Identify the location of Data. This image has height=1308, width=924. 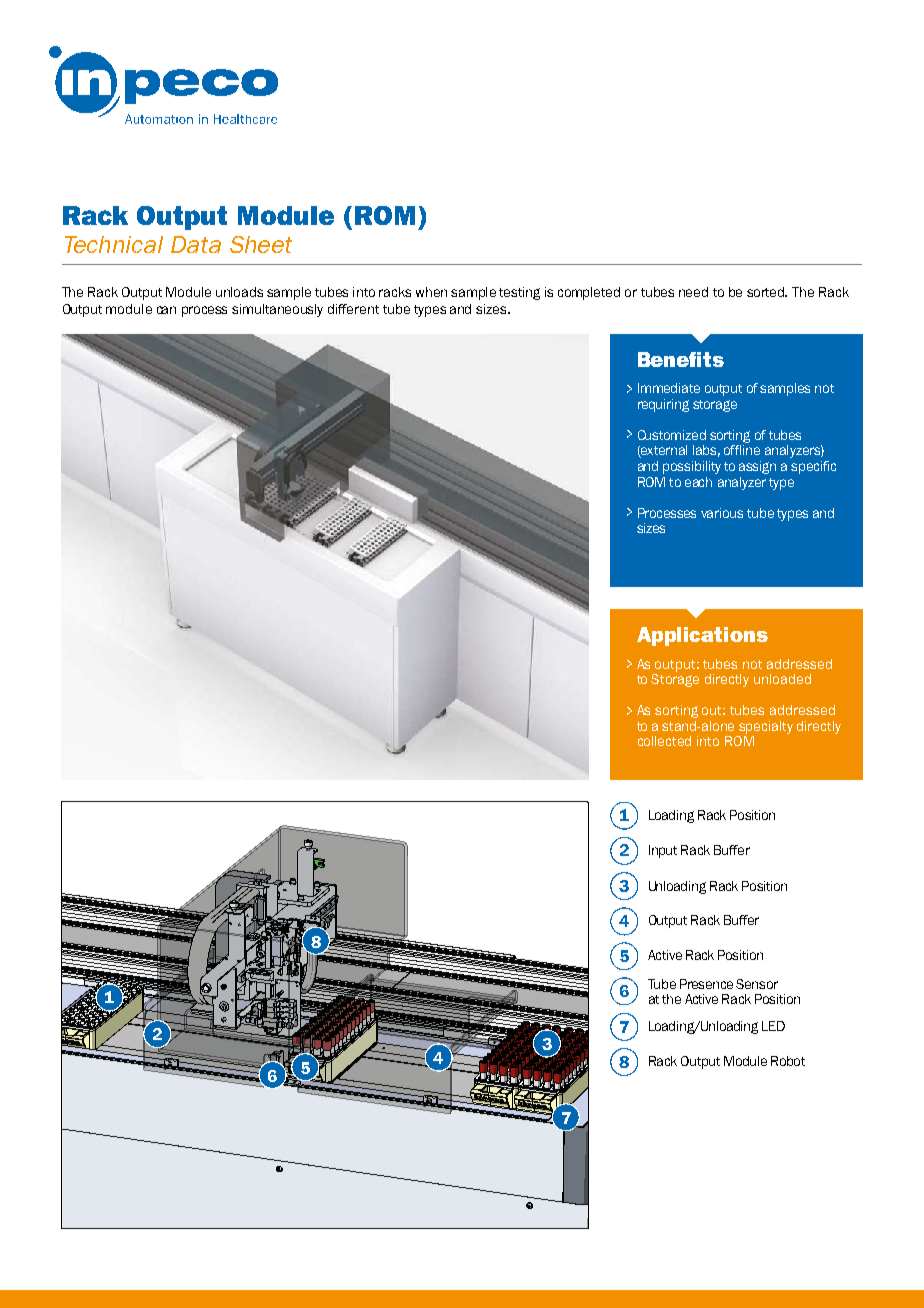
(196, 244).
